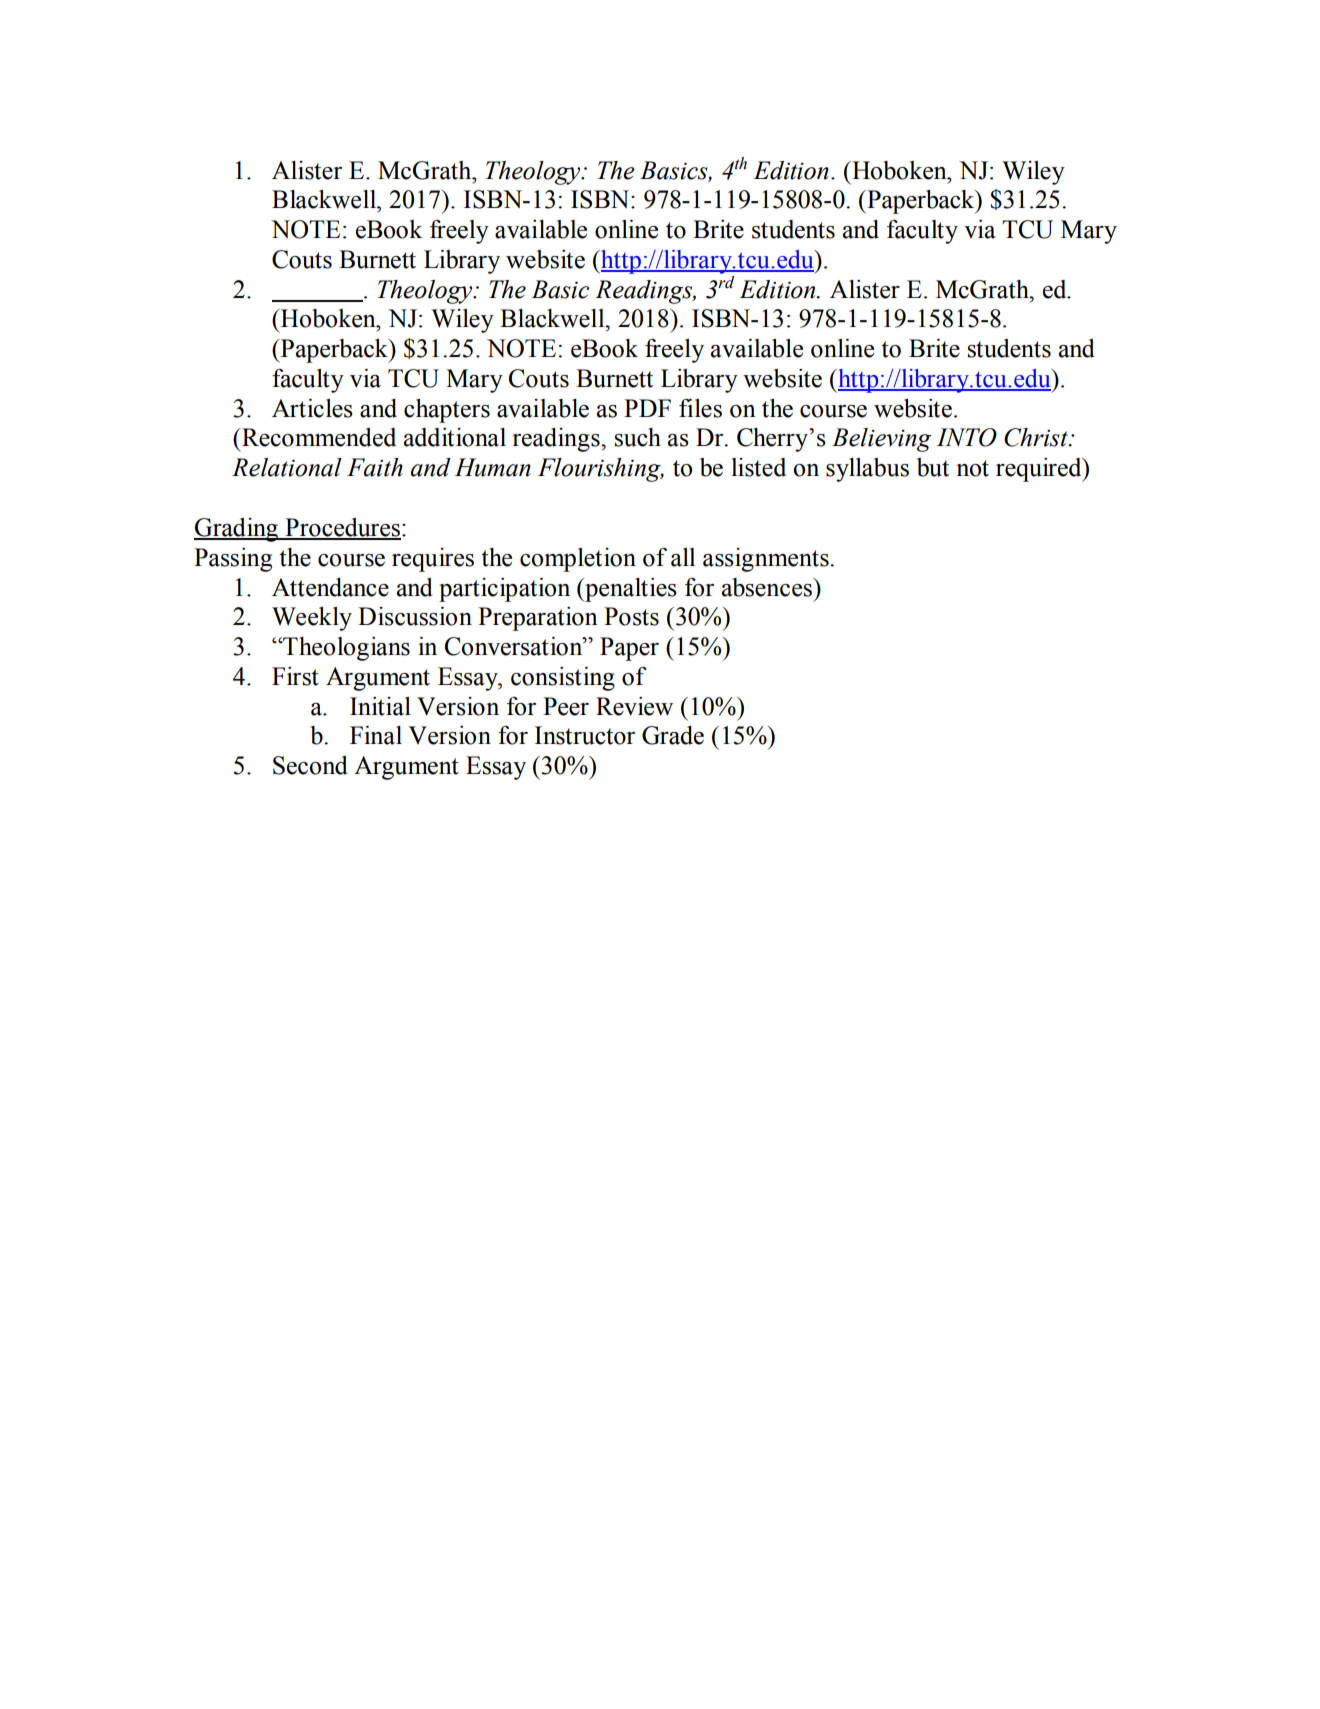 This page has width=1320, height=1709. What do you see at coordinates (310, 765) in the page?
I see `Second` at bounding box center [310, 765].
